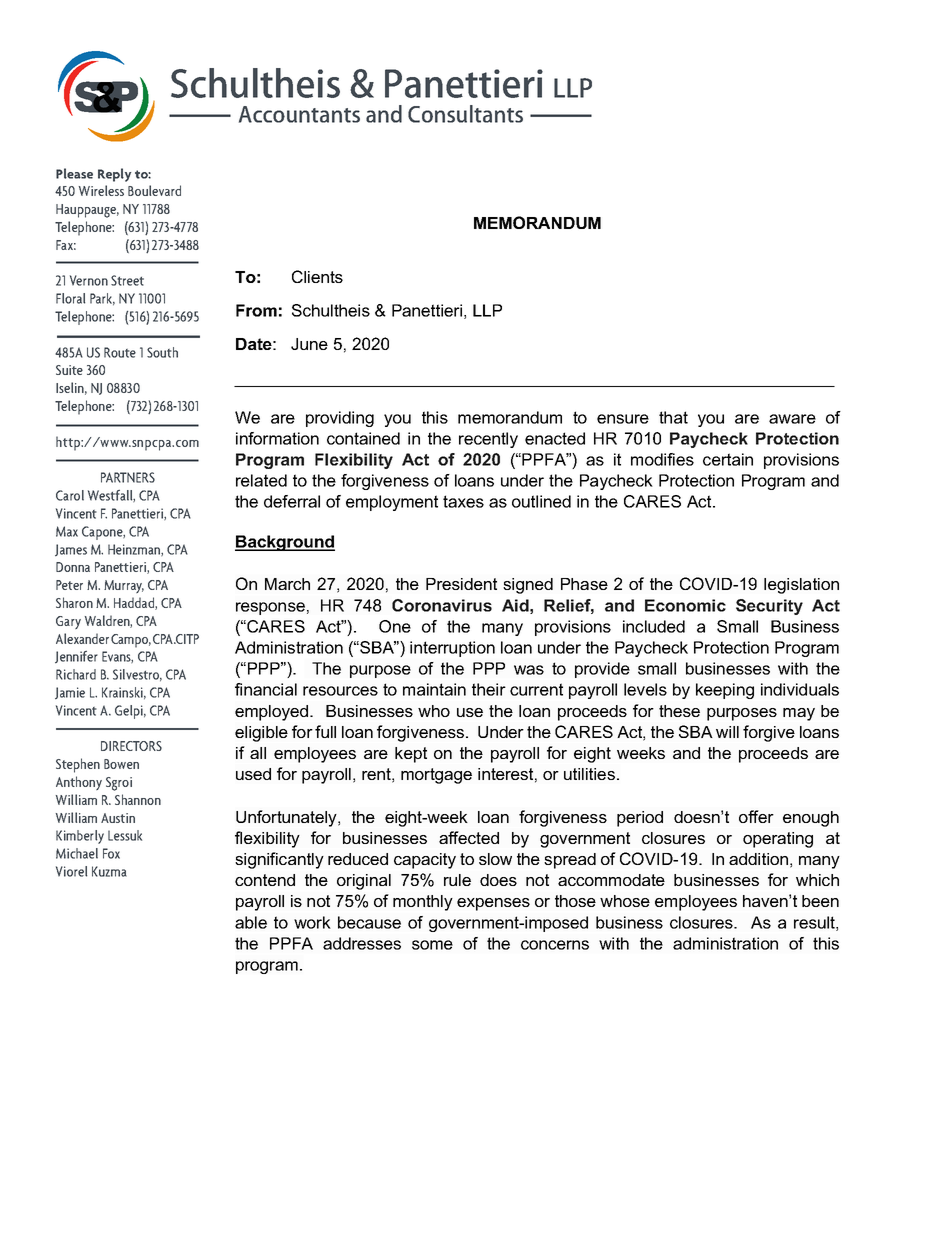 Image resolution: width=952 pixels, height=1233 pixels. What do you see at coordinates (251, 922) in the screenshot?
I see `able` at bounding box center [251, 922].
